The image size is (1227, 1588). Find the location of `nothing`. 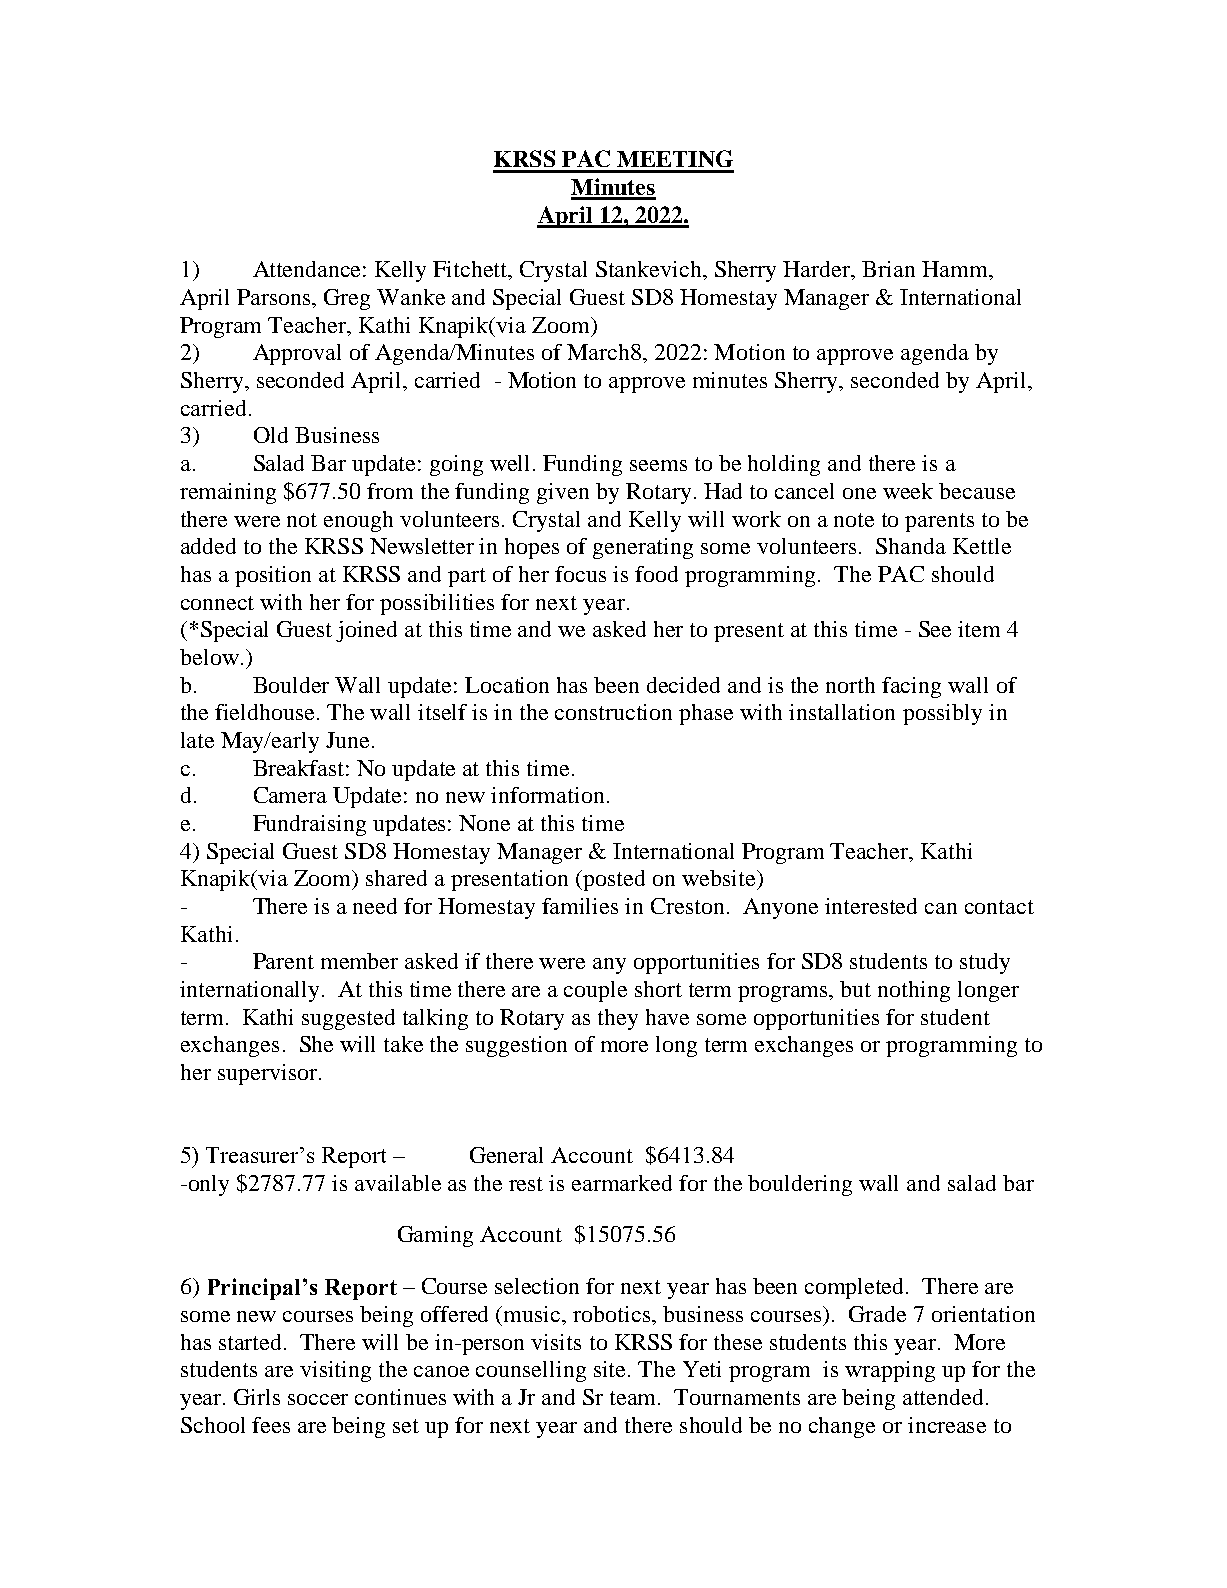

nothing is located at coordinates (914, 991).
